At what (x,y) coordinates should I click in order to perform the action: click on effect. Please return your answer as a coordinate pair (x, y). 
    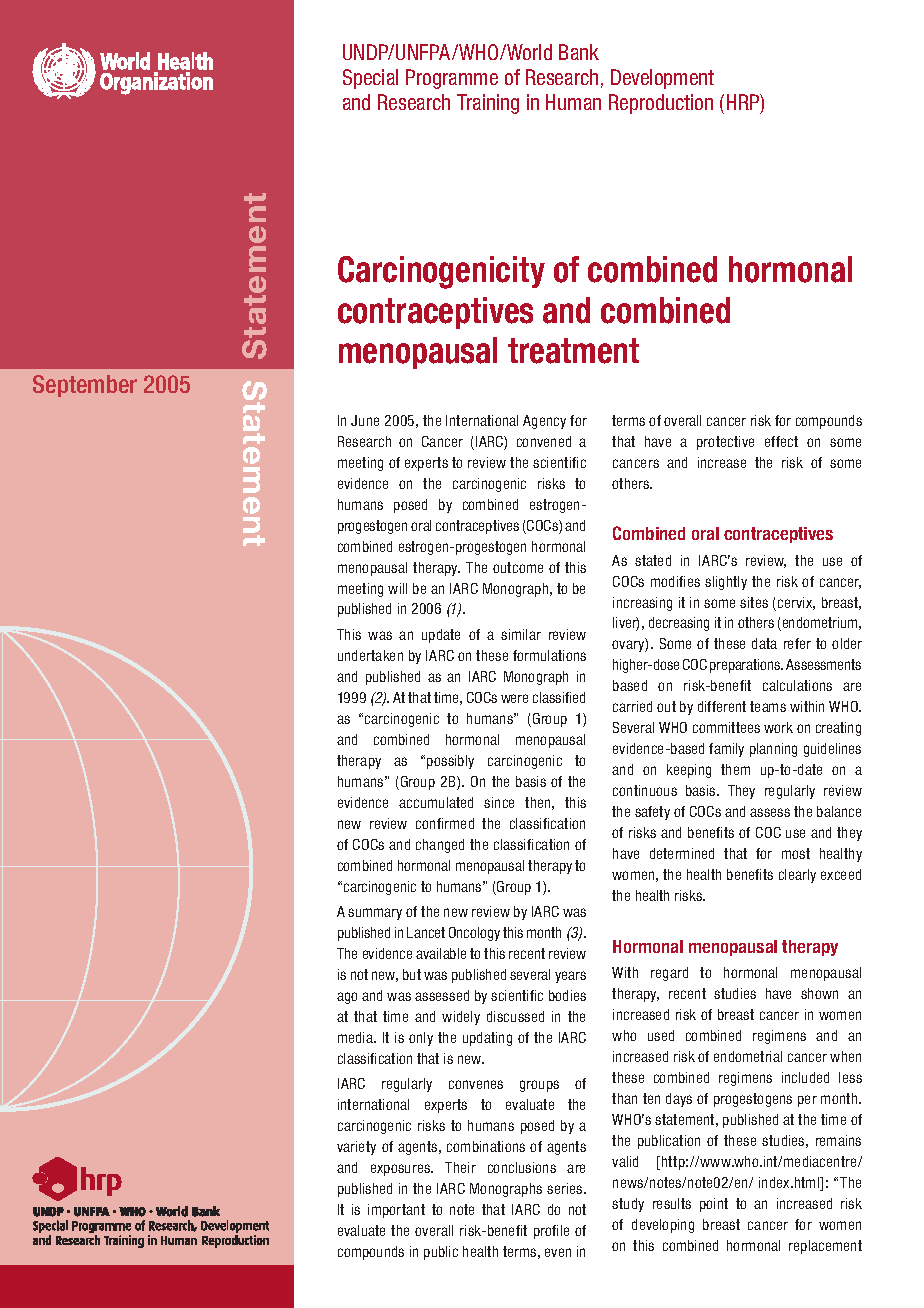
    Looking at the image, I should click on (781, 441).
